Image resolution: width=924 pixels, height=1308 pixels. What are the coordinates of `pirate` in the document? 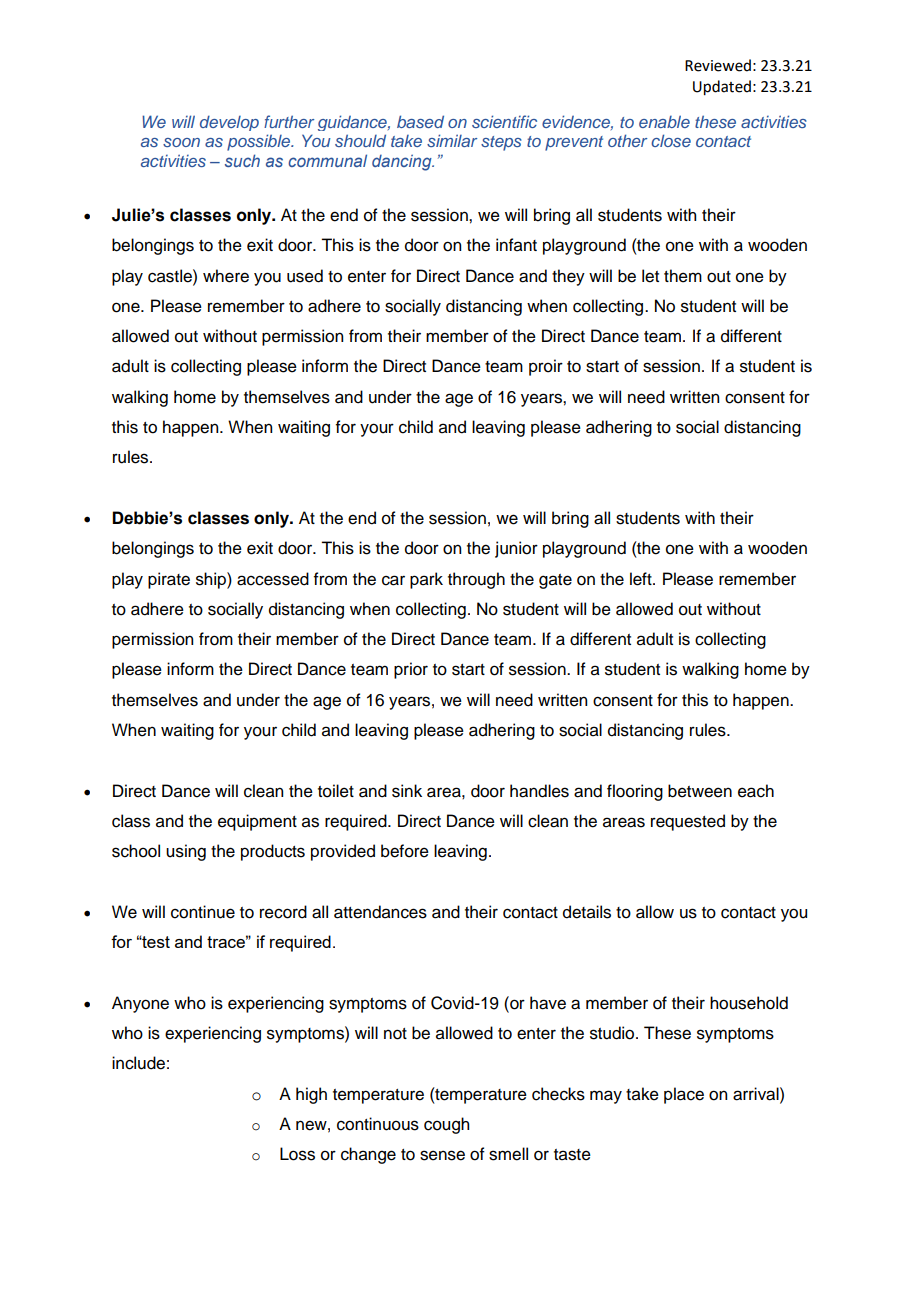 It's located at (169, 580).
